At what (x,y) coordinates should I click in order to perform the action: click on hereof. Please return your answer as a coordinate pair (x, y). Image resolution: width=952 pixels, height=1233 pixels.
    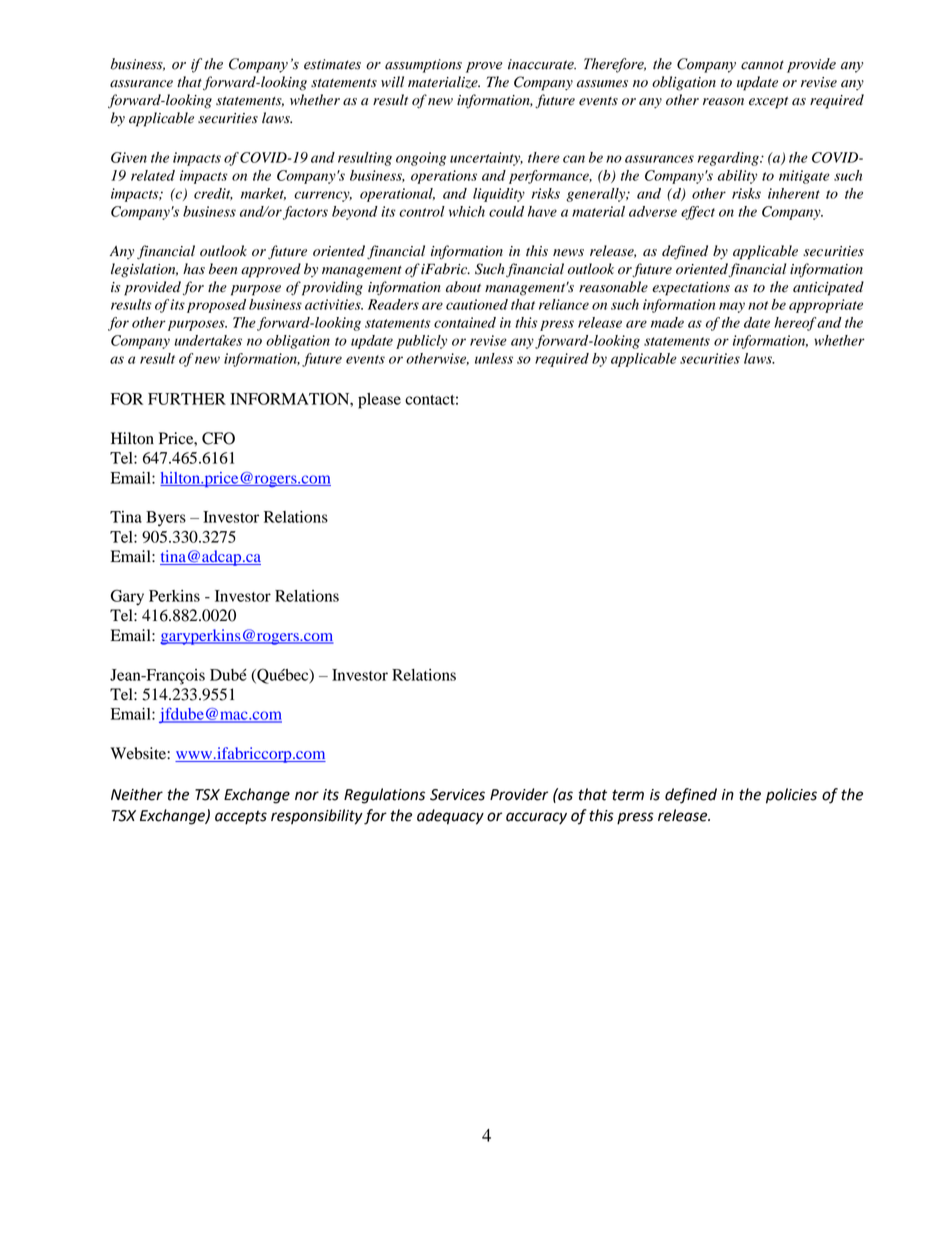
    Looking at the image, I should click on (796, 324).
